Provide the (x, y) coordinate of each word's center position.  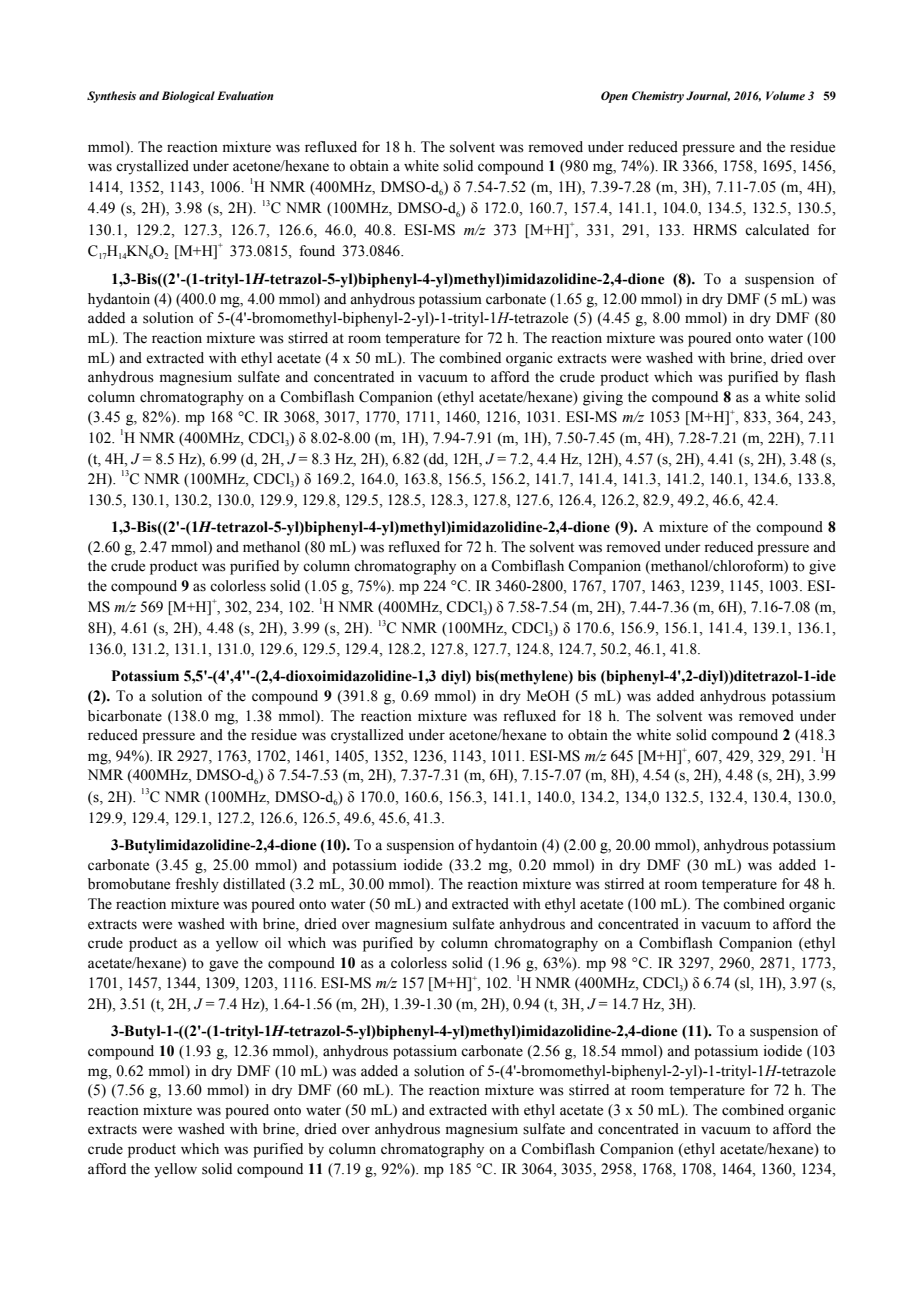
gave (223, 966)
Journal (708, 96)
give (822, 567)
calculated (777, 230)
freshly (197, 885)
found (317, 251)
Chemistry (658, 97)
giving (603, 398)
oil (273, 943)
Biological (188, 97)
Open (614, 97)
